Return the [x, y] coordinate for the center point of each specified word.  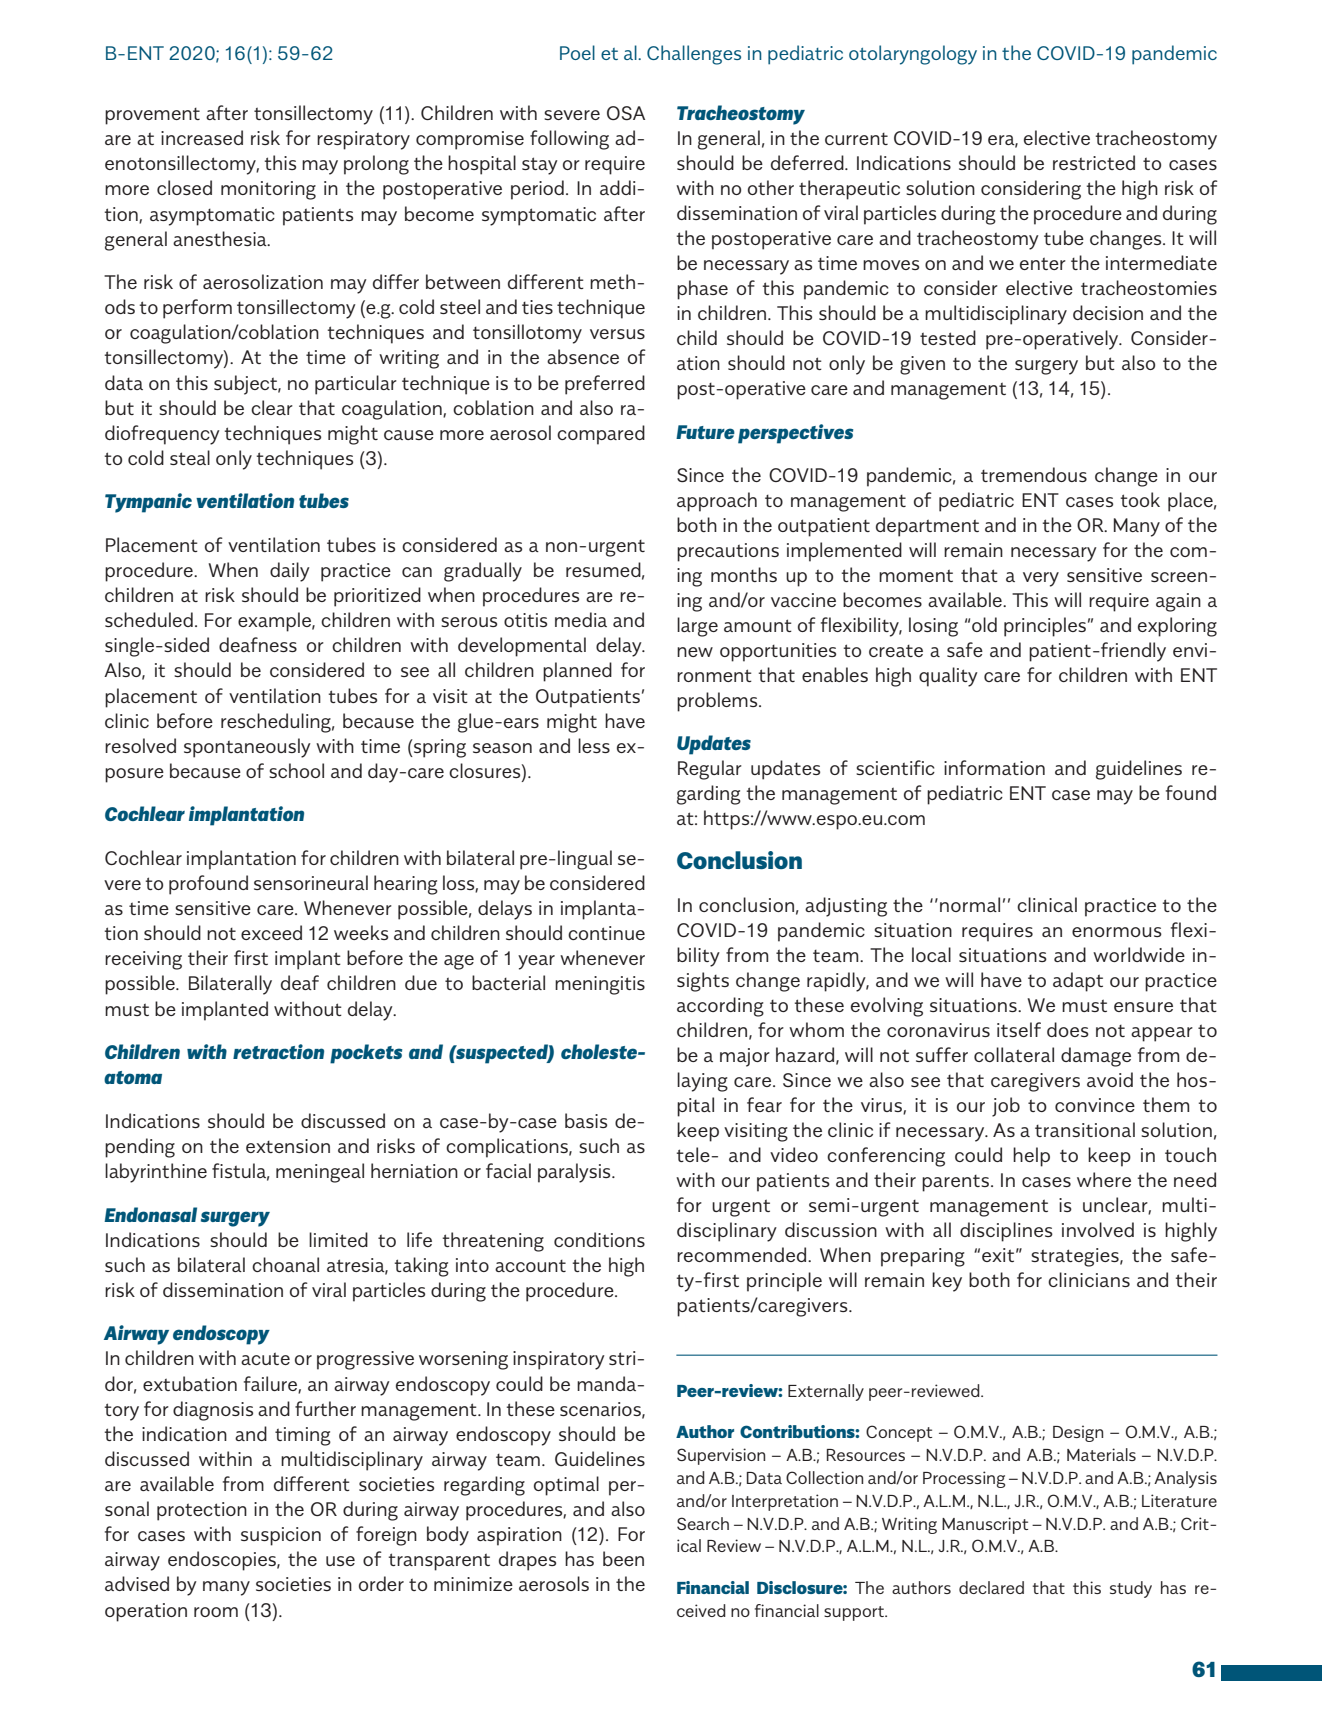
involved [1098, 1229]
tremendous [1034, 474]
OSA [626, 113]
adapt [1078, 982]
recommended [743, 1254]
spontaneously [247, 748]
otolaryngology [913, 55]
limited [338, 1239]
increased [202, 137]
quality [948, 677]
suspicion [281, 1536]
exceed [271, 932]
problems [718, 702]
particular [356, 385]
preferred [605, 385]
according [720, 1007]
